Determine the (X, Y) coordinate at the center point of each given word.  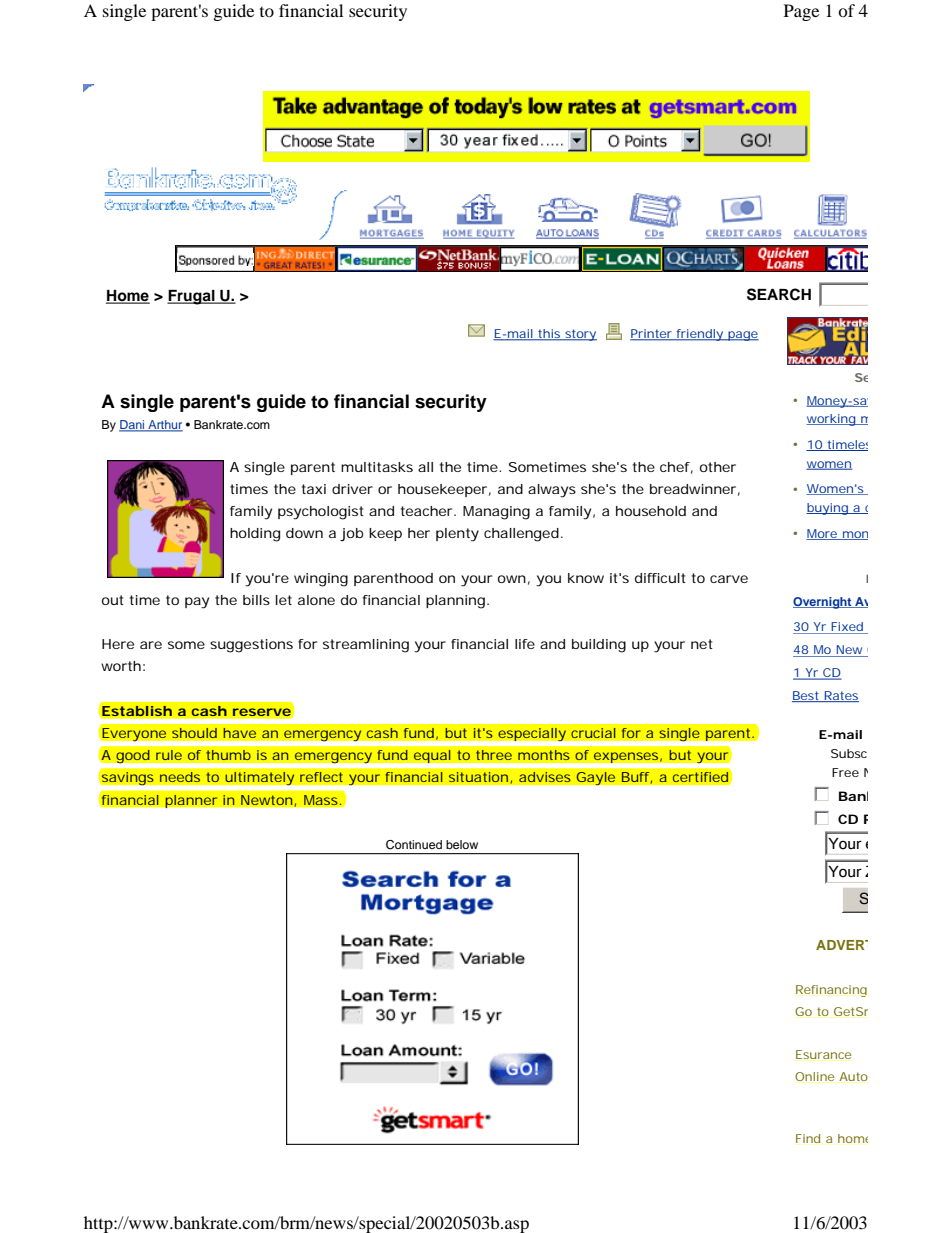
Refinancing (831, 991)
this (549, 334)
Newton (266, 800)
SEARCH (779, 294)
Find (808, 1138)
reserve (262, 712)
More (822, 534)
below (462, 844)
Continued (414, 845)
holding (255, 535)
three (493, 755)
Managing (496, 513)
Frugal (192, 297)
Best (807, 696)
